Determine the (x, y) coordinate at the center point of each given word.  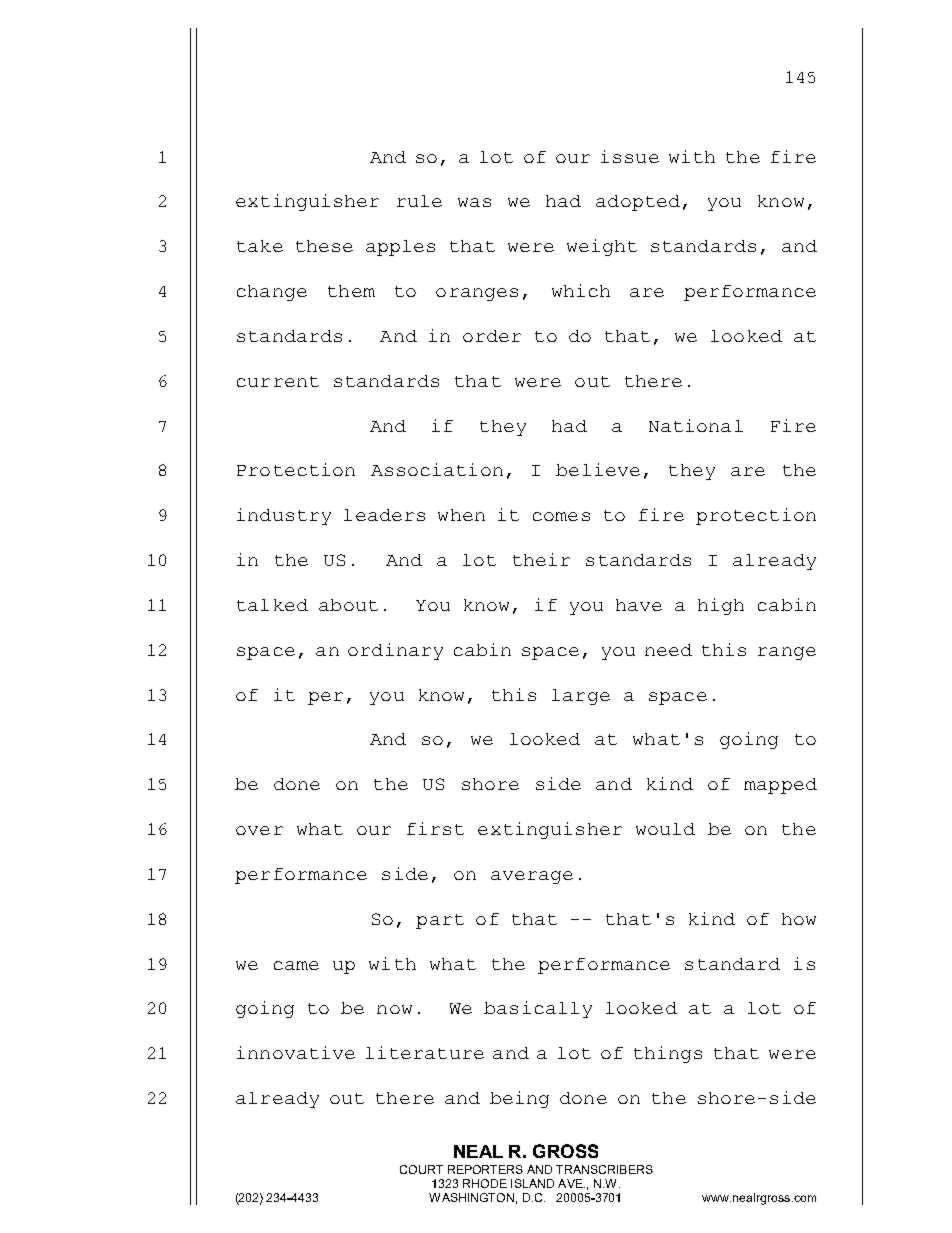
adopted (638, 203)
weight (602, 247)
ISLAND (532, 1183)
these (324, 246)
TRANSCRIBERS (604, 1169)
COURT (421, 1169)
